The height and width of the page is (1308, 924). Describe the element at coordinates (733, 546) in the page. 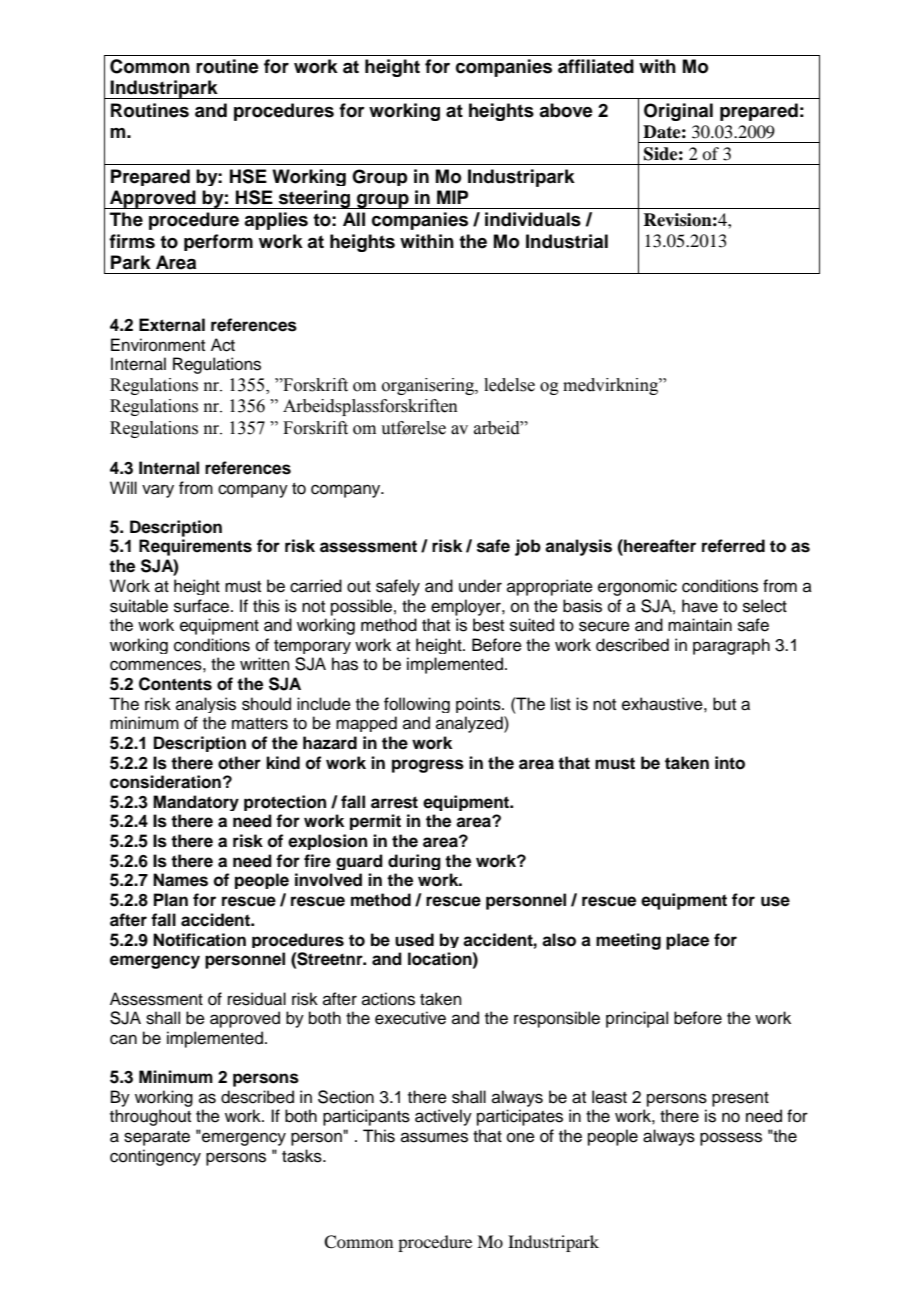

I see `referred` at that location.
